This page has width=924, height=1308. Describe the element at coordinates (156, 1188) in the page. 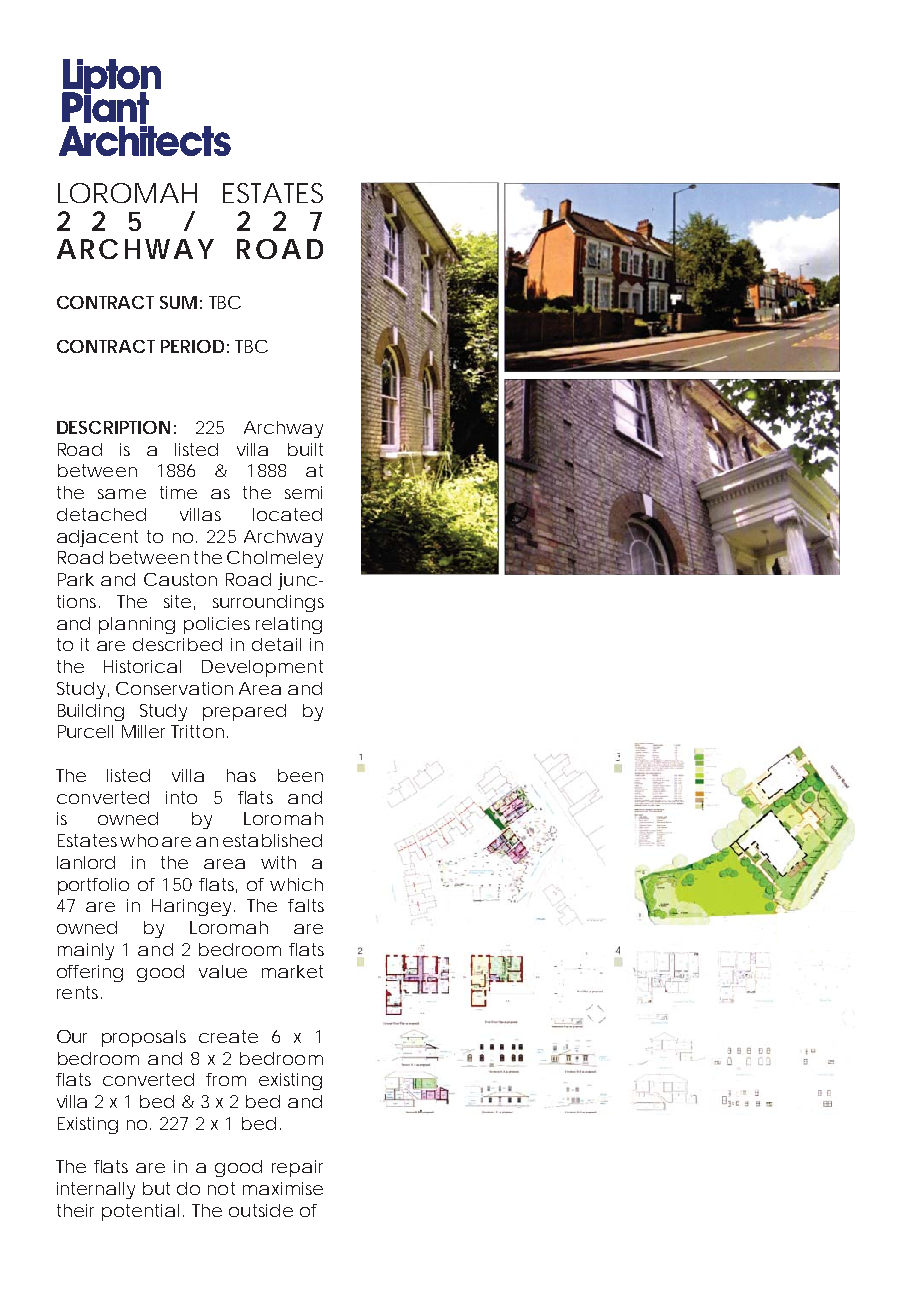

I see `but` at that location.
